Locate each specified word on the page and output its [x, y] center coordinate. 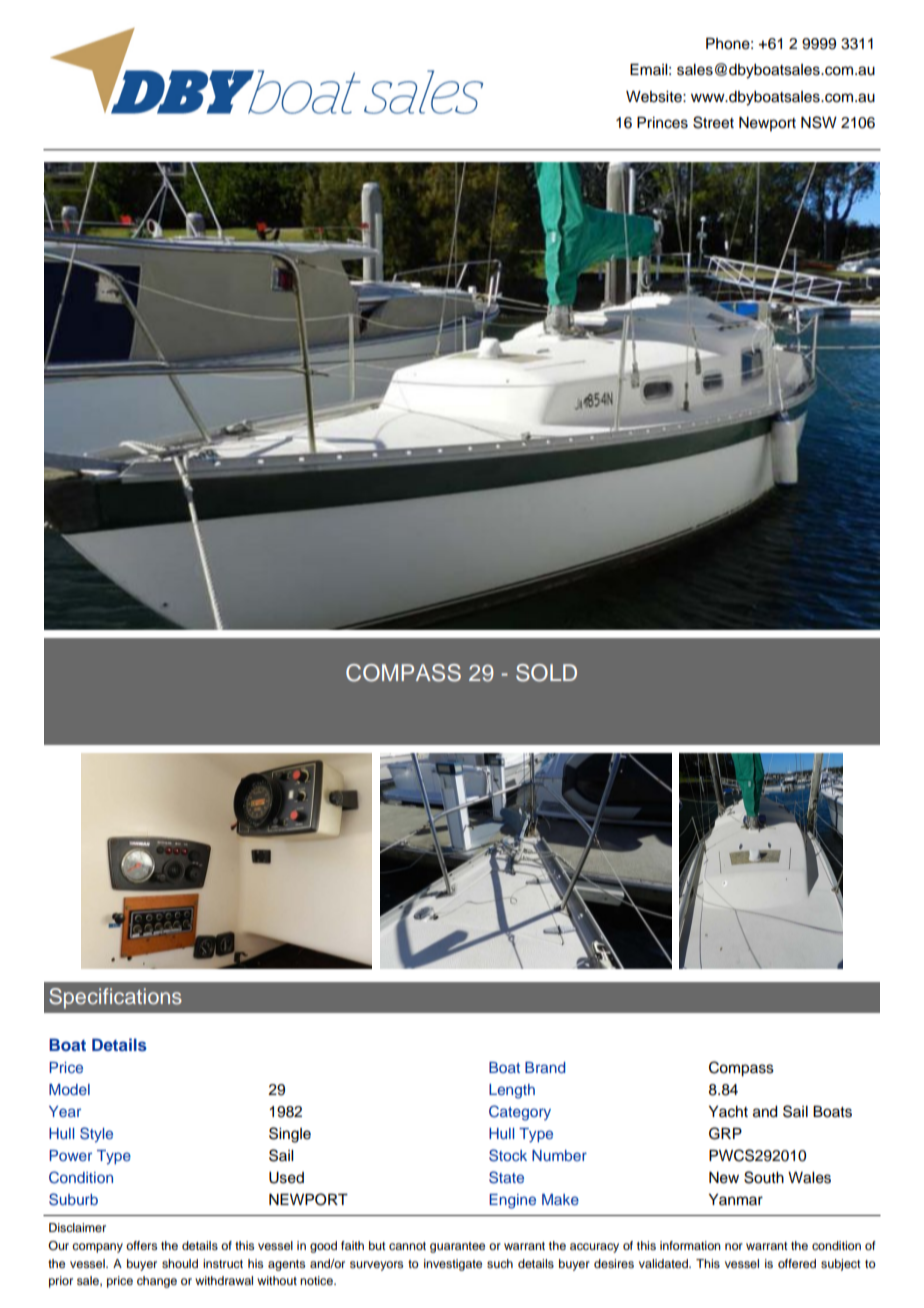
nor [734, 1246]
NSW [819, 122]
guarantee [457, 1247]
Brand [545, 1067]
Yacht [728, 1112]
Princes [662, 123]
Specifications [115, 998]
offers [141, 1245]
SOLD [546, 673]
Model [69, 1089]
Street [713, 122]
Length [512, 1091]
